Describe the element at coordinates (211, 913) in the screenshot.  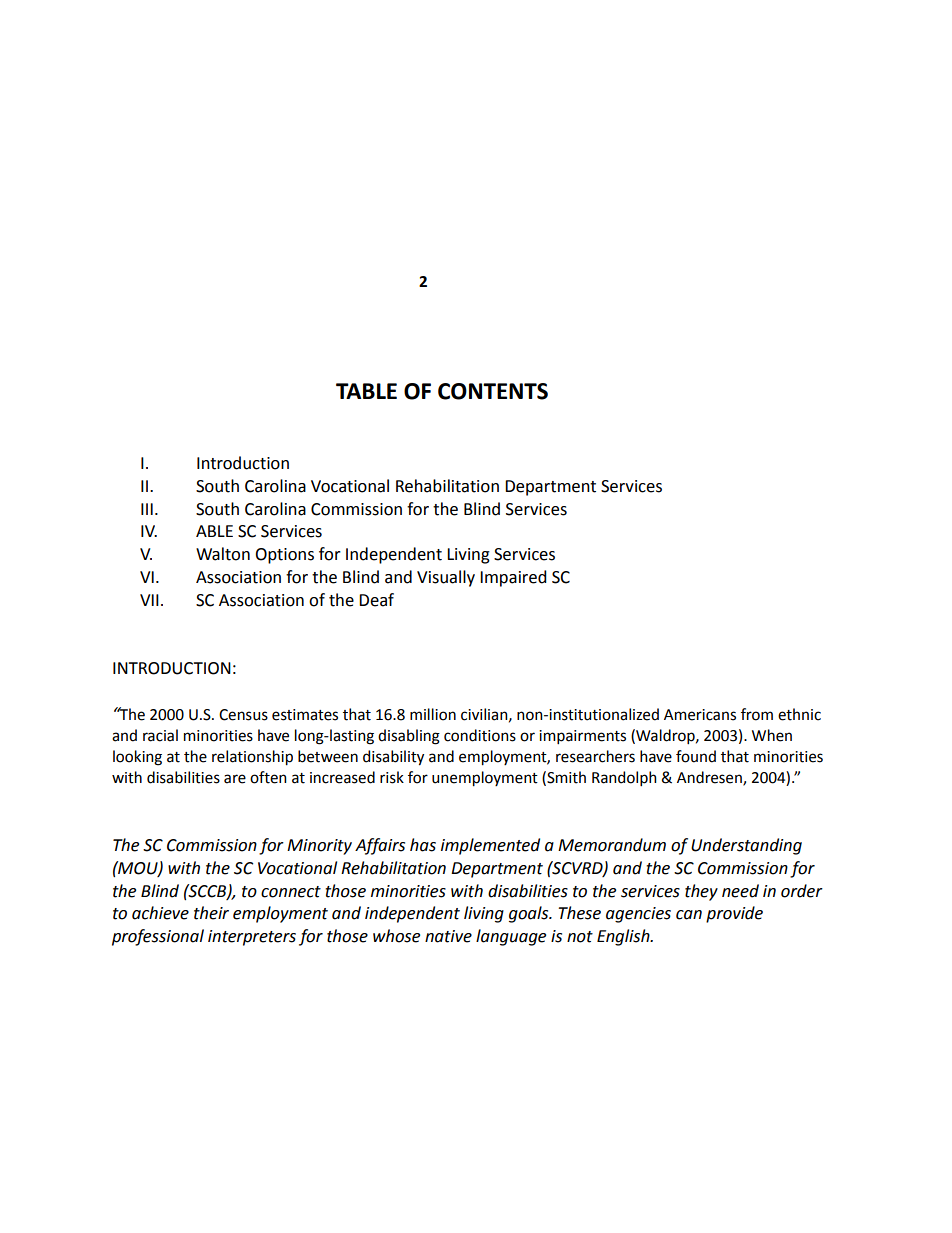
I see `their` at that location.
